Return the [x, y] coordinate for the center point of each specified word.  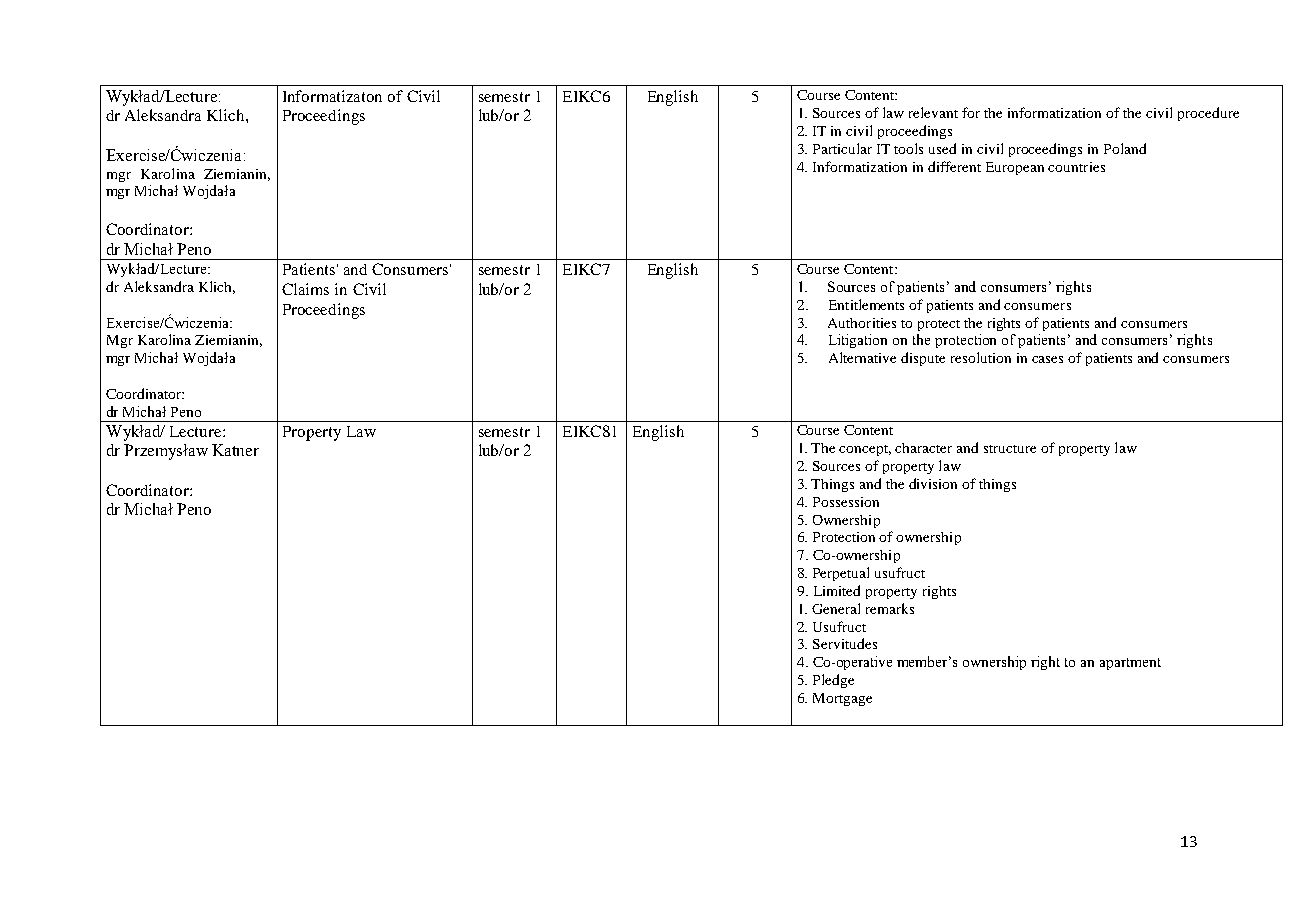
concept [865, 450]
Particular [842, 148]
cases [1047, 359]
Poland [1125, 148]
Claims [305, 289]
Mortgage [842, 699]
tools [908, 148]
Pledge [833, 681]
